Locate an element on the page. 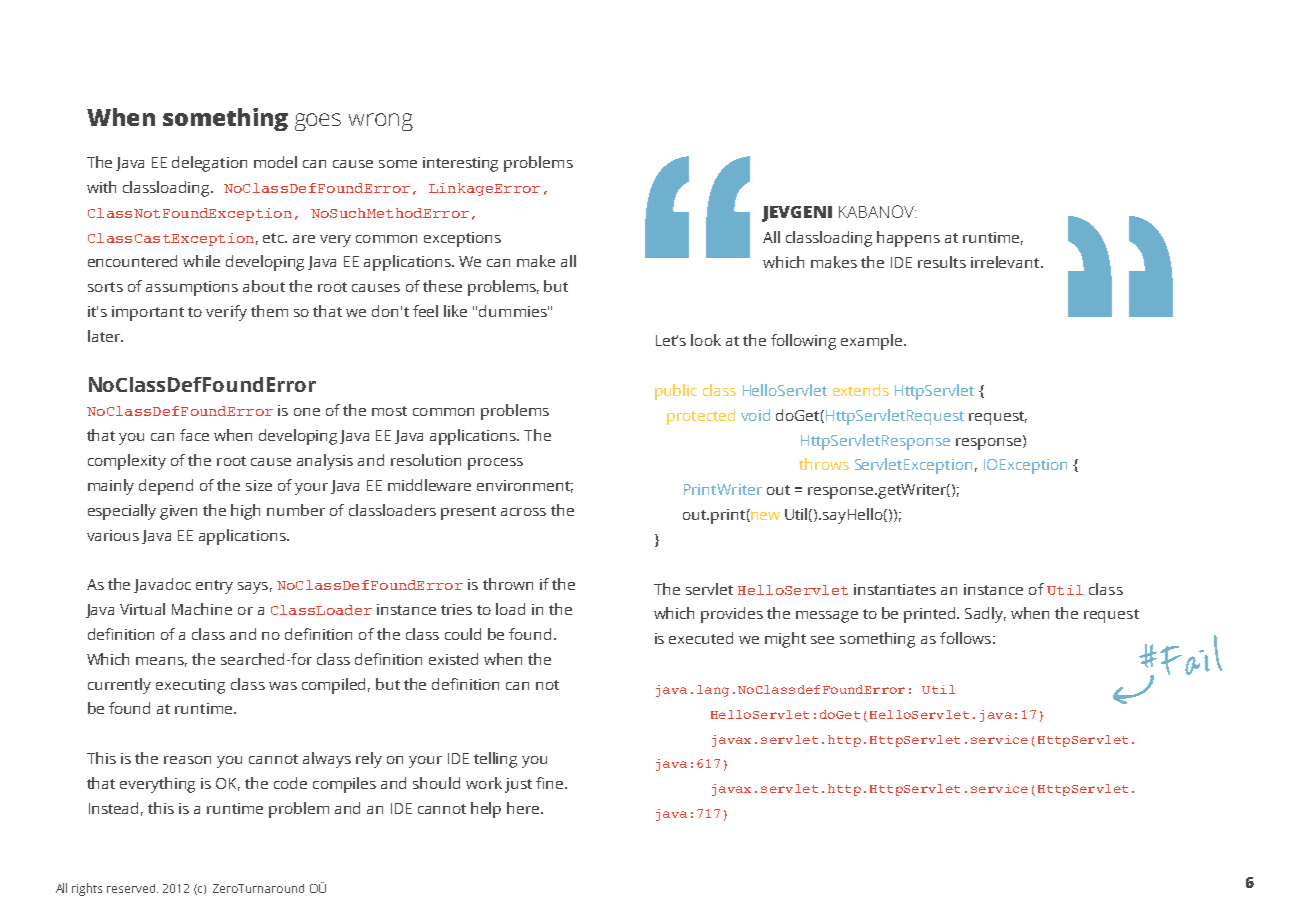 The image size is (1308, 924). face is located at coordinates (194, 435).
